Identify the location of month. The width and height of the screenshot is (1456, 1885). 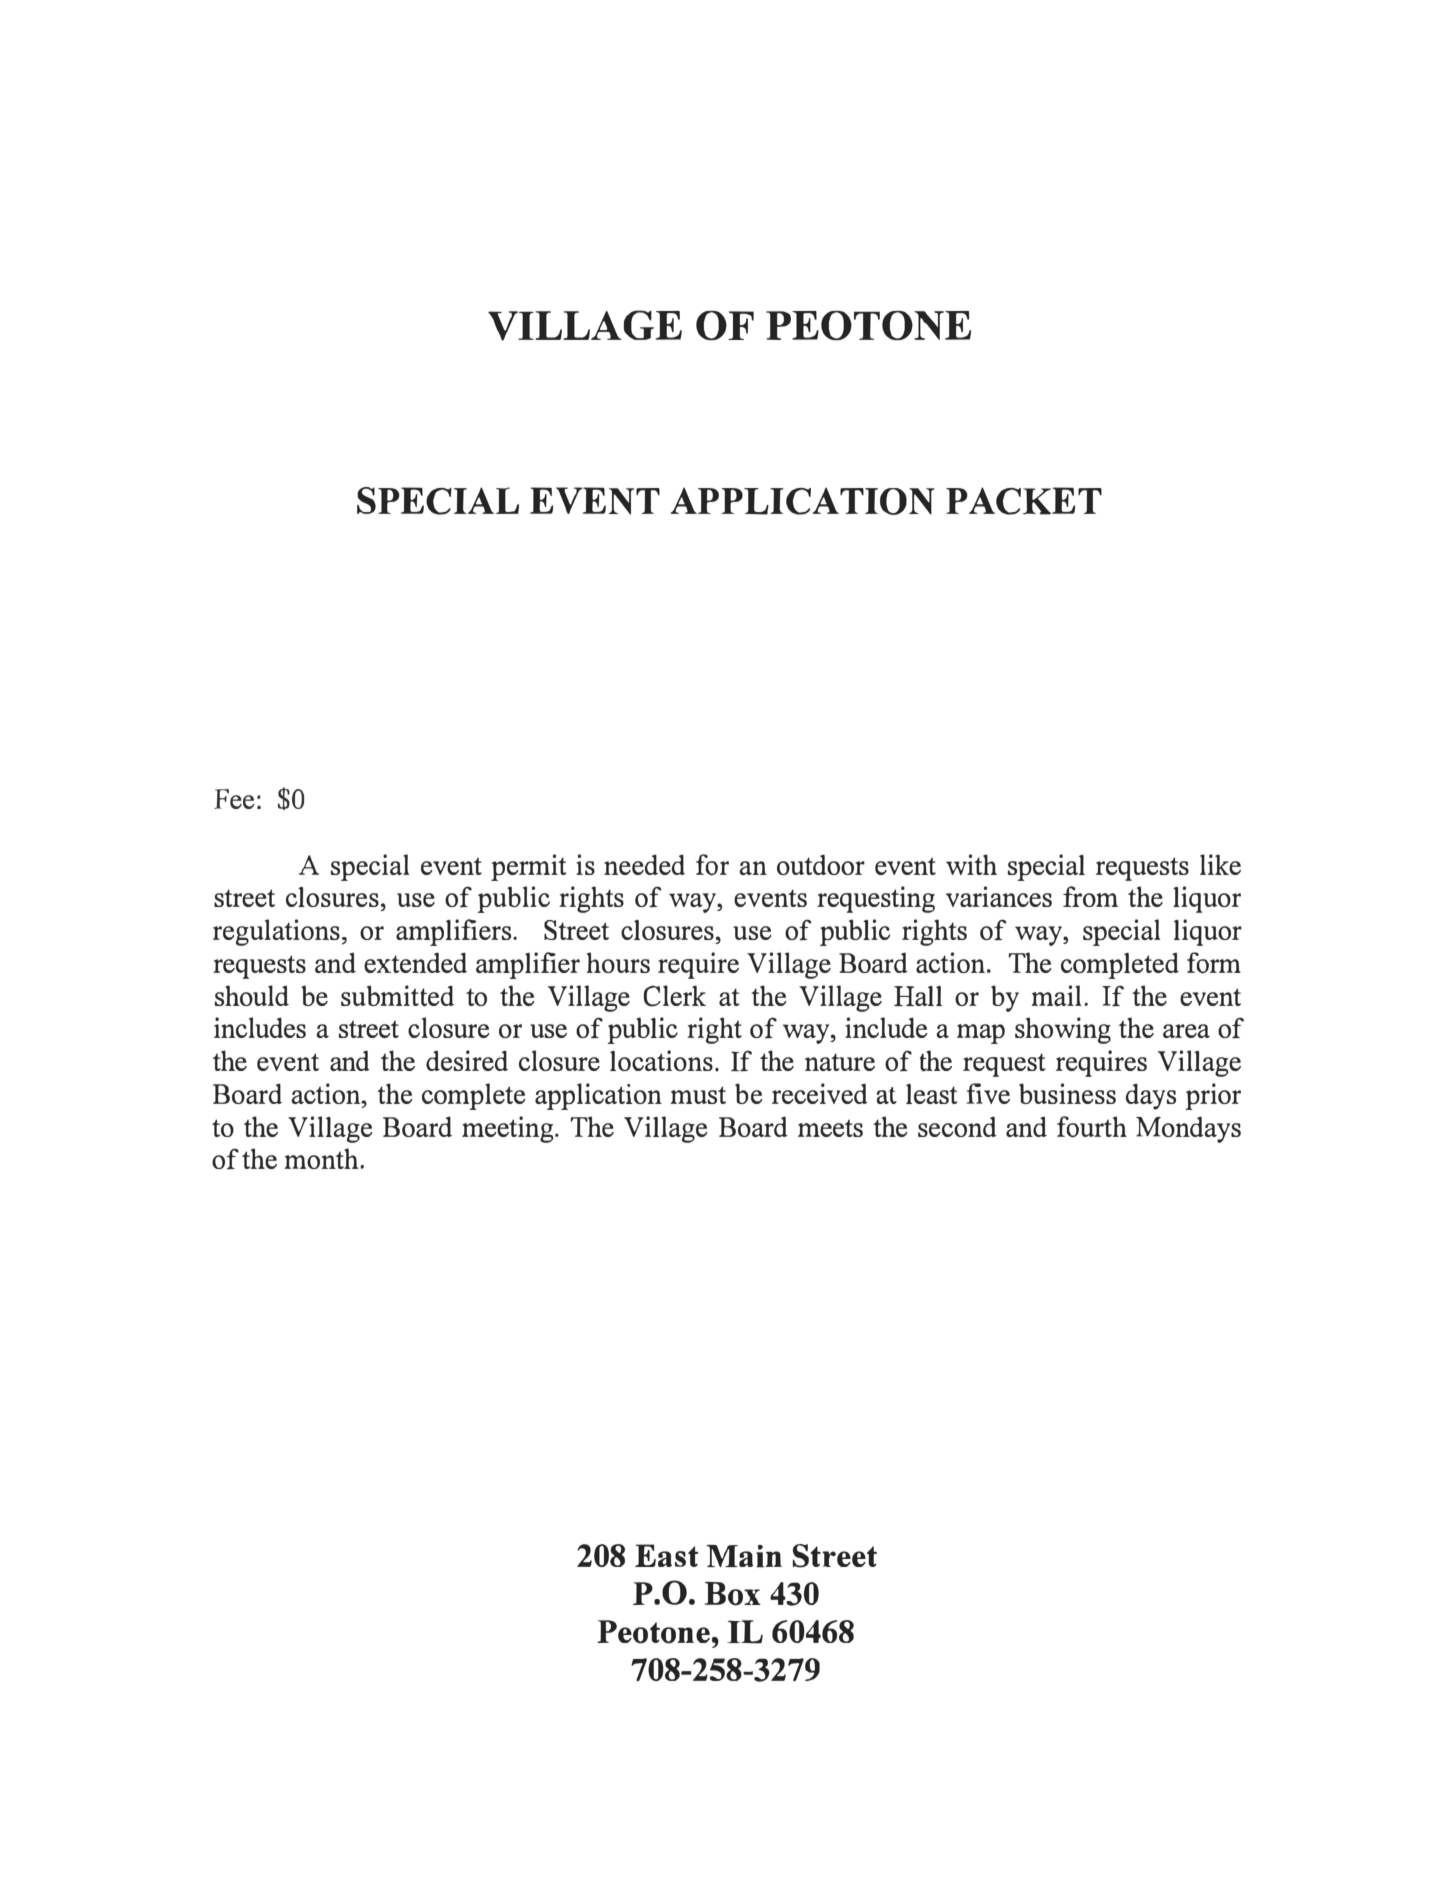
(323, 1158).
